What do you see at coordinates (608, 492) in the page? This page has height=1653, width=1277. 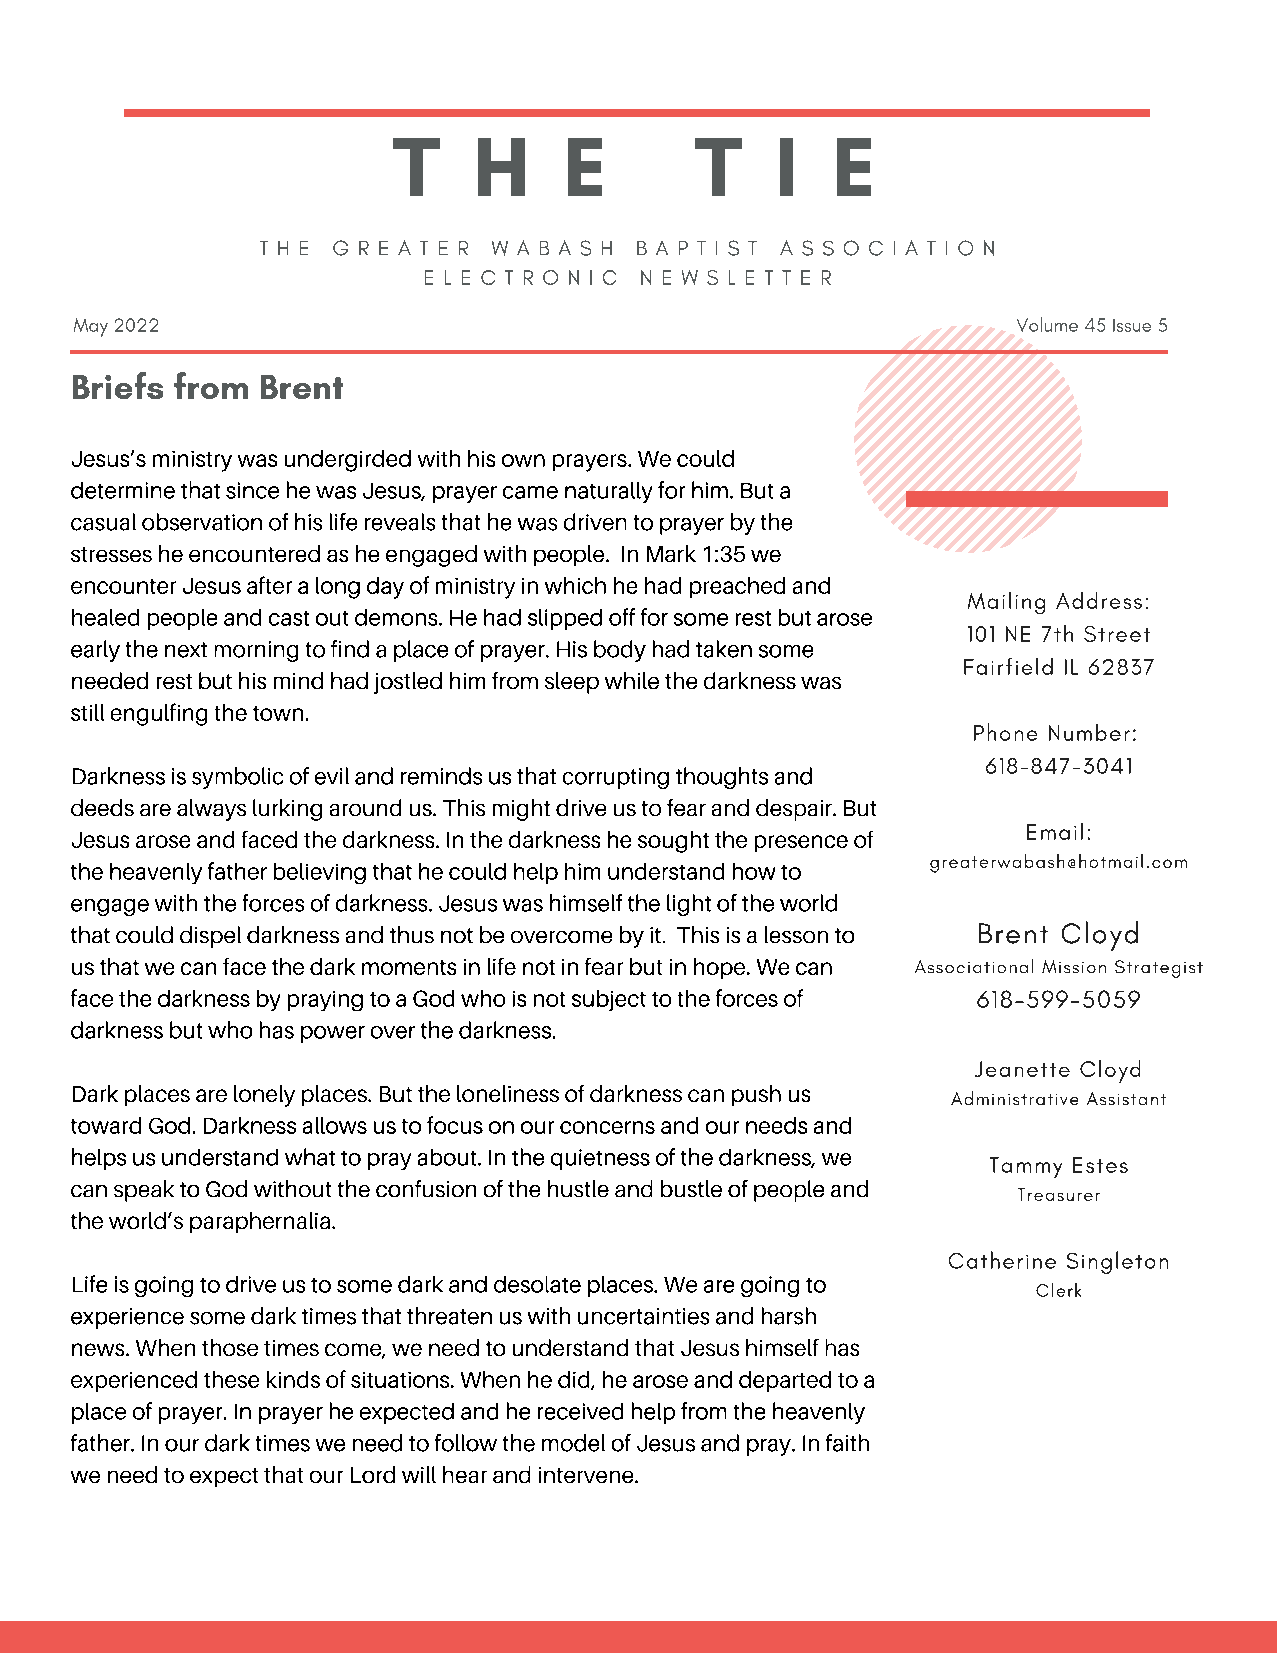 I see `naturally` at bounding box center [608, 492].
